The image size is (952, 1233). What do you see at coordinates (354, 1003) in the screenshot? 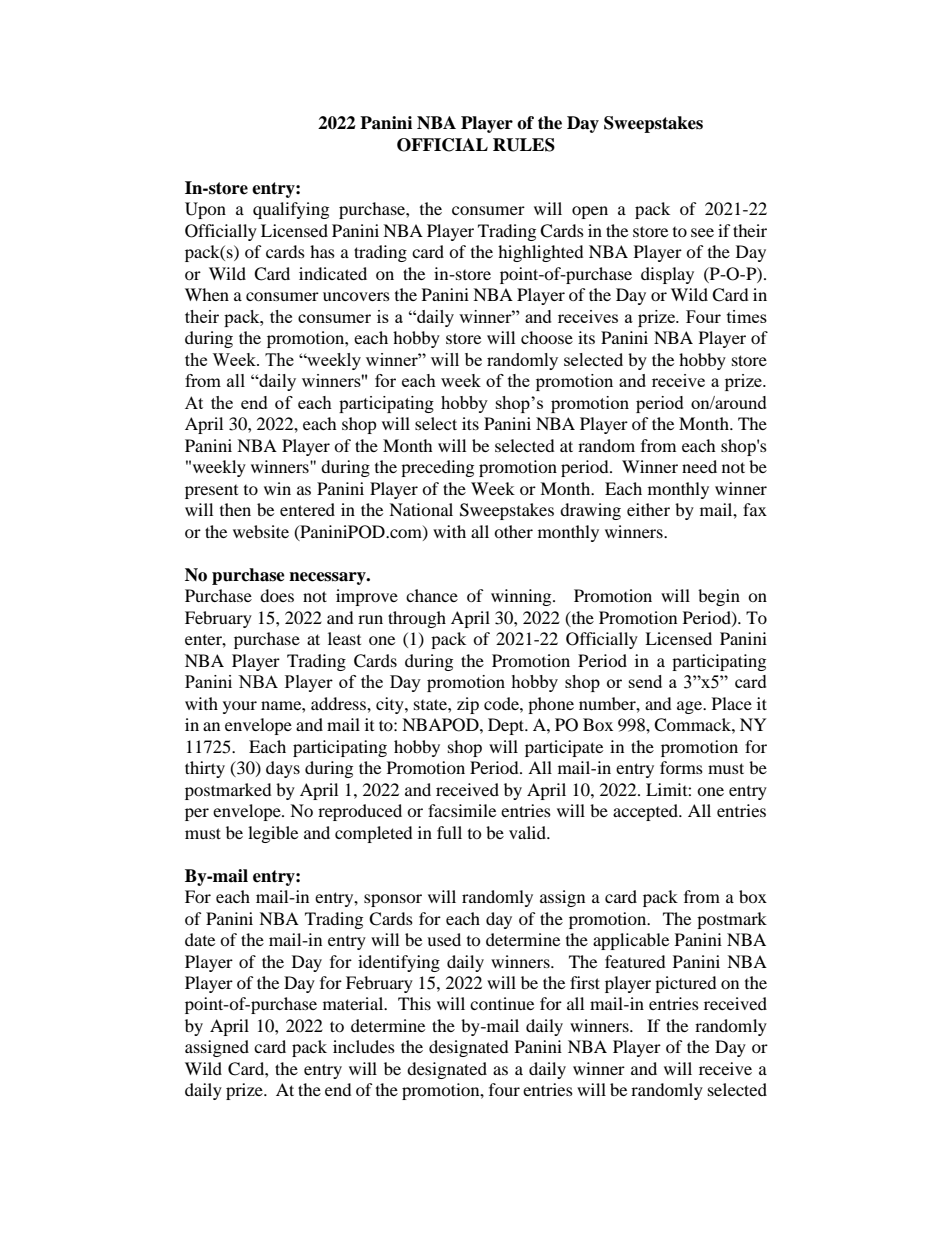
I see `material` at bounding box center [354, 1003].
